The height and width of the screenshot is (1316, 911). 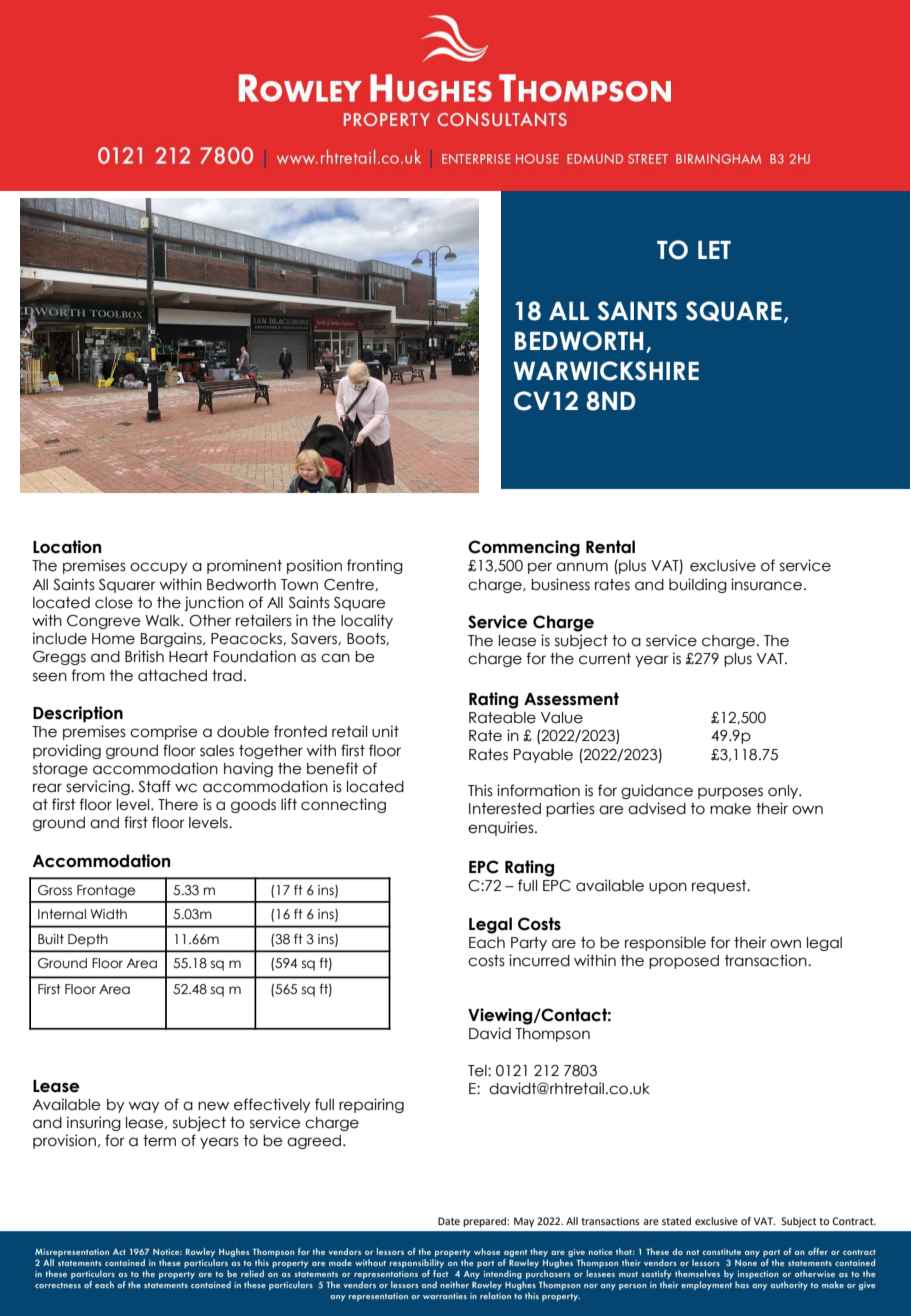 What do you see at coordinates (487, 943) in the screenshot?
I see `Each` at bounding box center [487, 943].
